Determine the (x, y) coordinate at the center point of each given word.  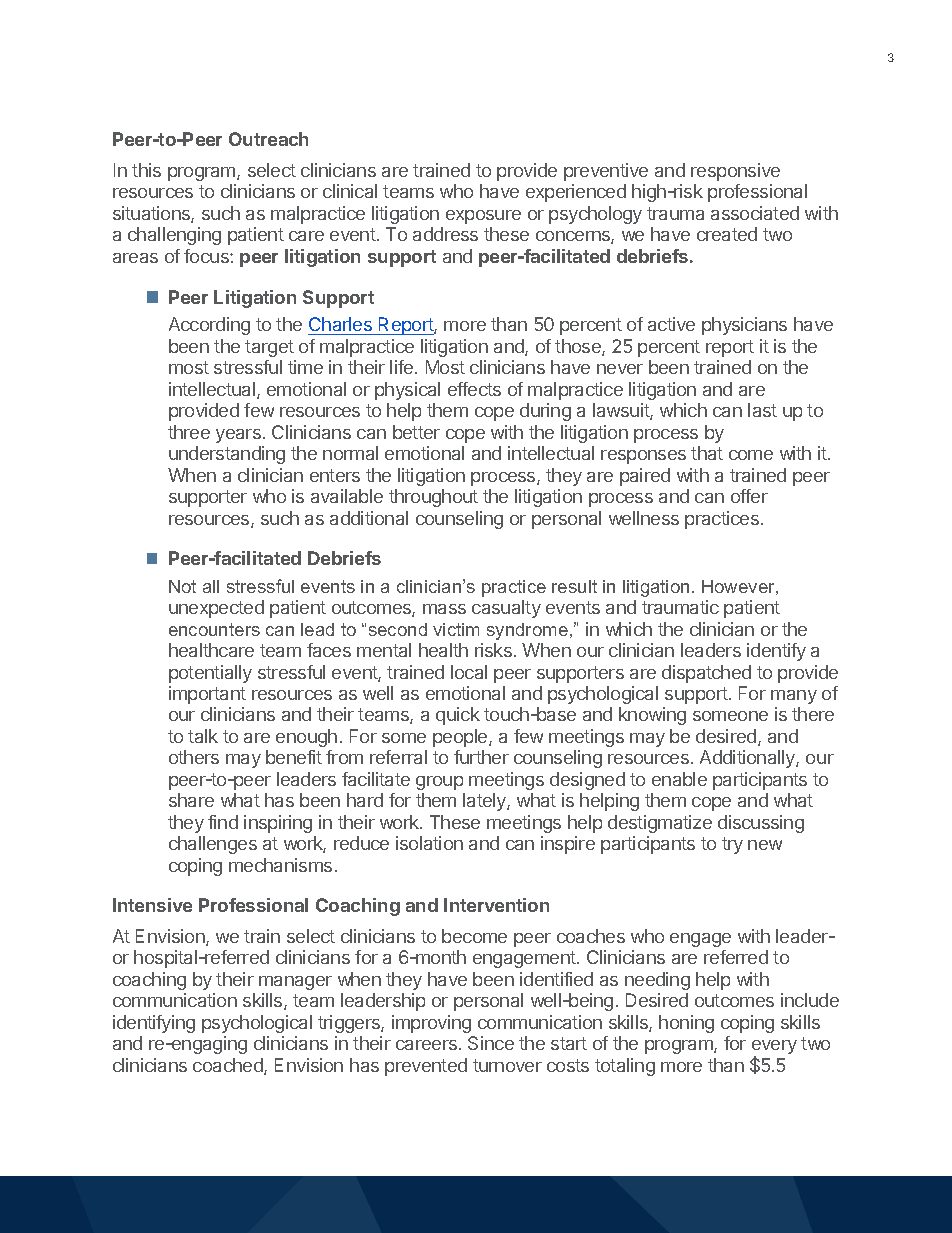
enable (679, 779)
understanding (227, 455)
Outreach (268, 139)
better (416, 432)
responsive (735, 172)
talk (203, 736)
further (481, 757)
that (707, 453)
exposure (483, 217)
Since (491, 1043)
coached (229, 1066)
